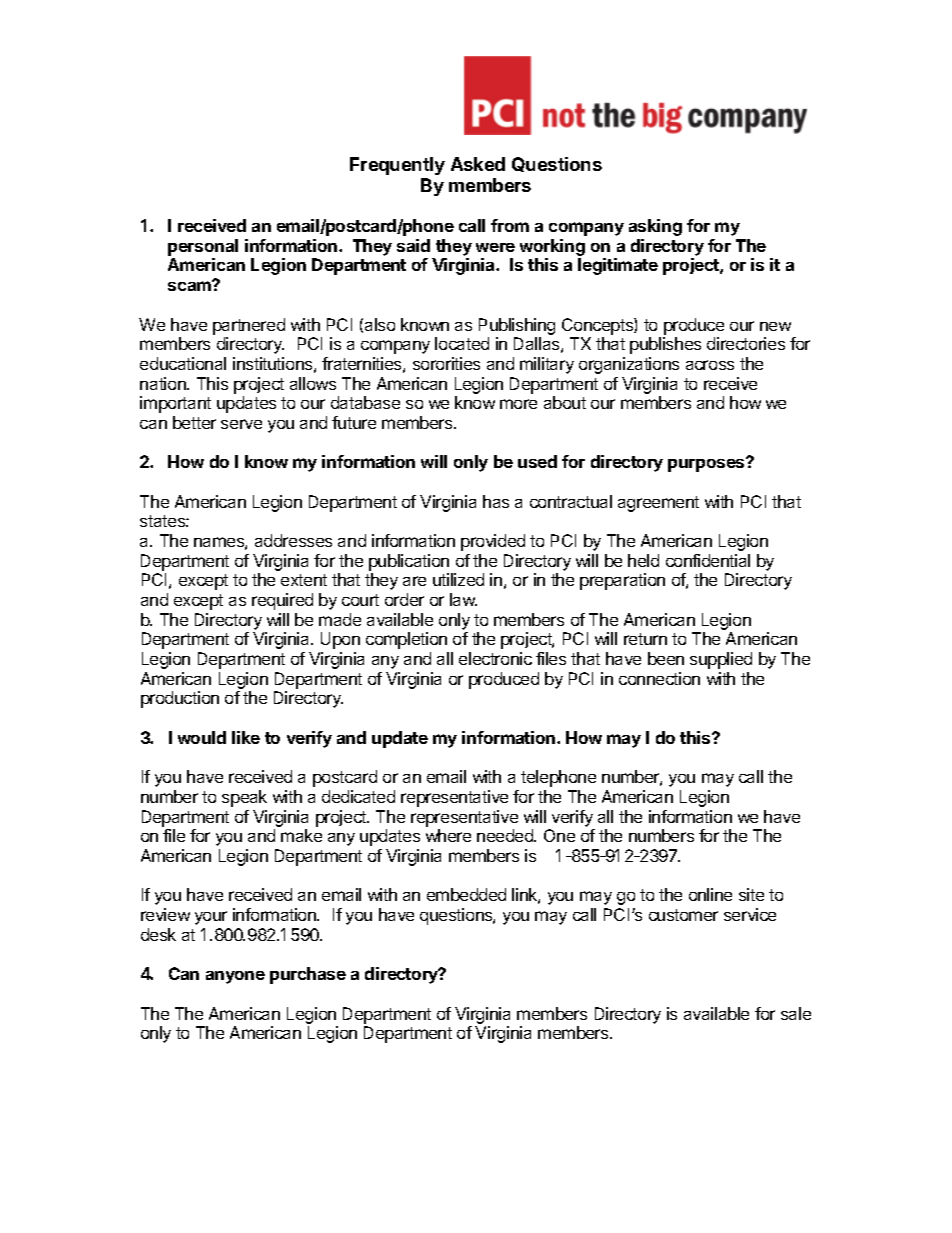 This screenshot has height=1233, width=952. What do you see at coordinates (708, 560) in the screenshot?
I see `confidential` at bounding box center [708, 560].
